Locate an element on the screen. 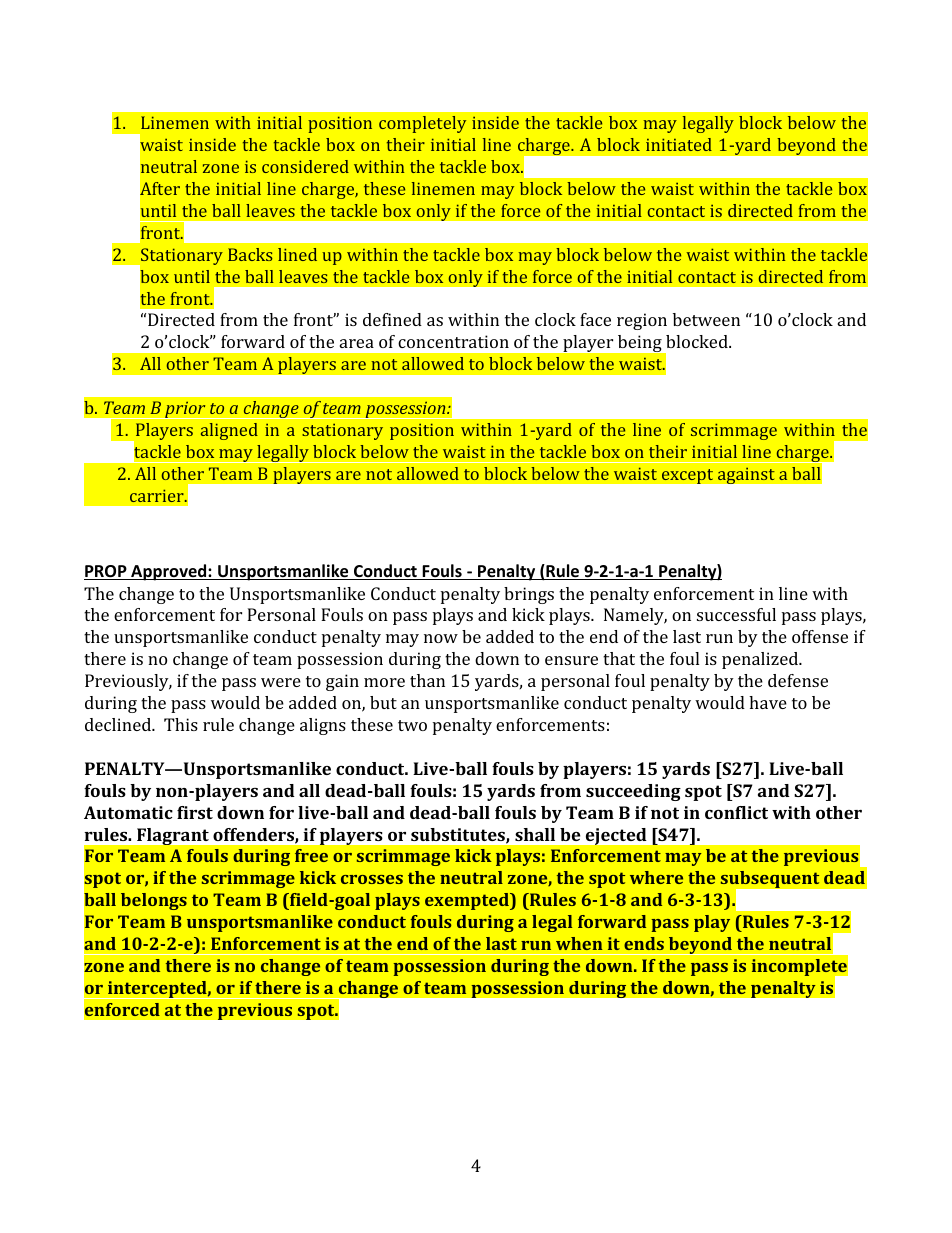 The height and width of the screenshot is (1233, 952). ends is located at coordinates (644, 943).
